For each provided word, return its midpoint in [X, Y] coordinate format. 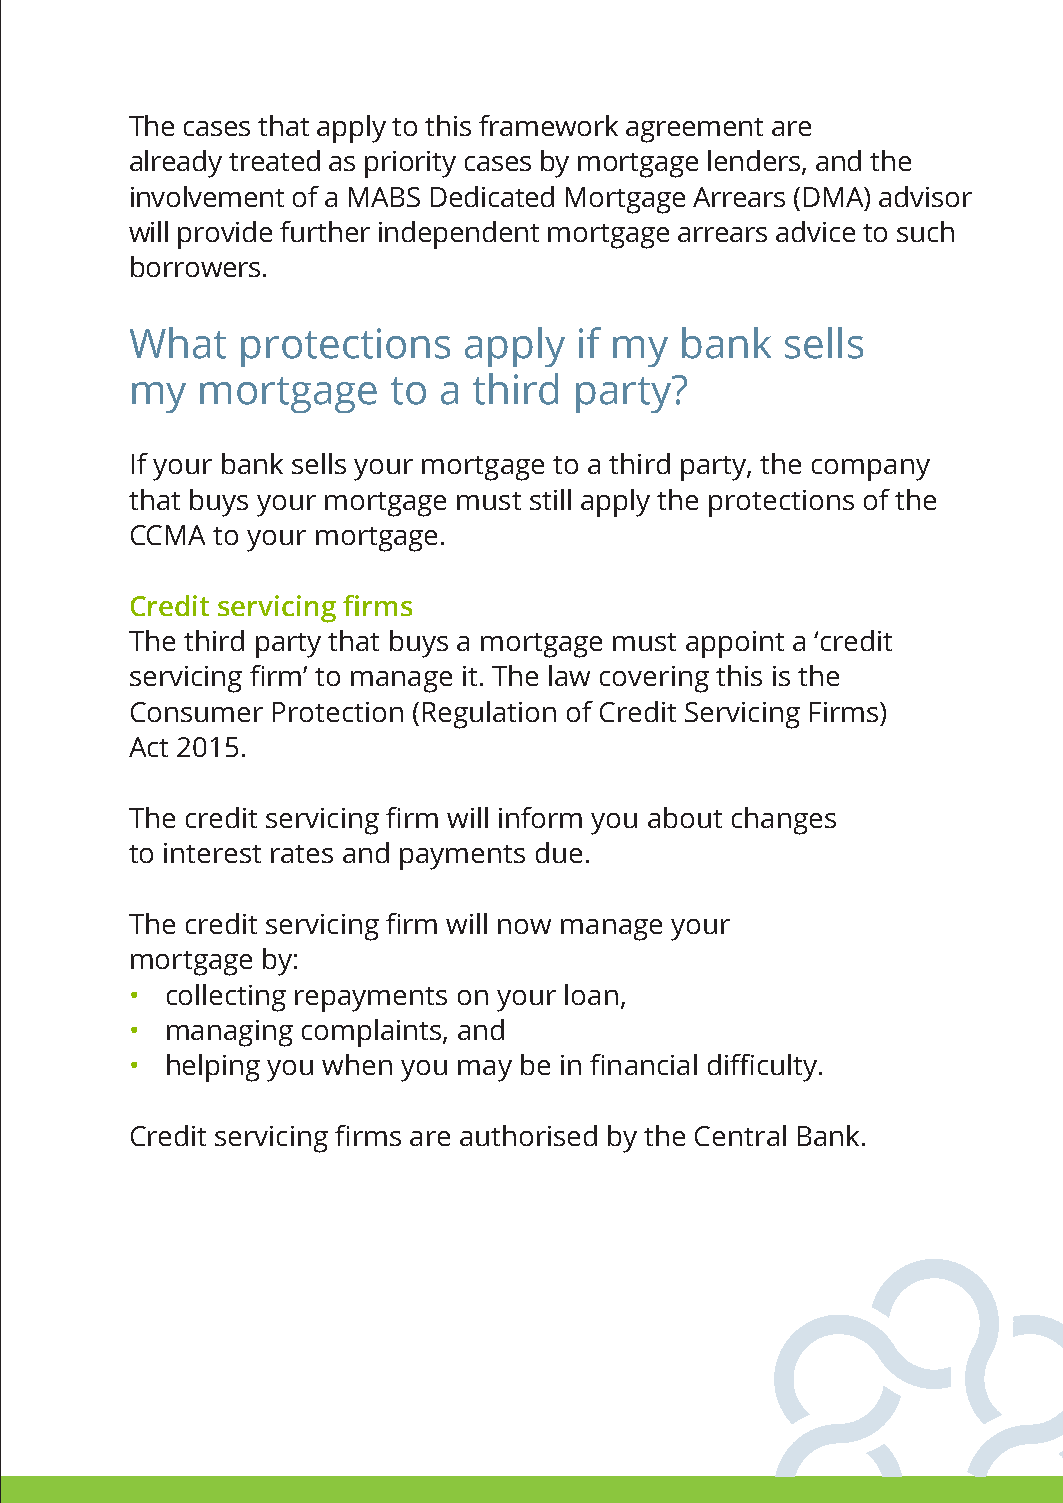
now [524, 926]
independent [459, 235]
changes [784, 821]
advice [815, 231]
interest [212, 853]
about [685, 817]
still [550, 499]
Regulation [489, 715]
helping [213, 1068]
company [871, 470]
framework [548, 125]
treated [274, 160]
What [178, 343]
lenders [755, 162]
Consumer [197, 712]
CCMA [168, 535]
